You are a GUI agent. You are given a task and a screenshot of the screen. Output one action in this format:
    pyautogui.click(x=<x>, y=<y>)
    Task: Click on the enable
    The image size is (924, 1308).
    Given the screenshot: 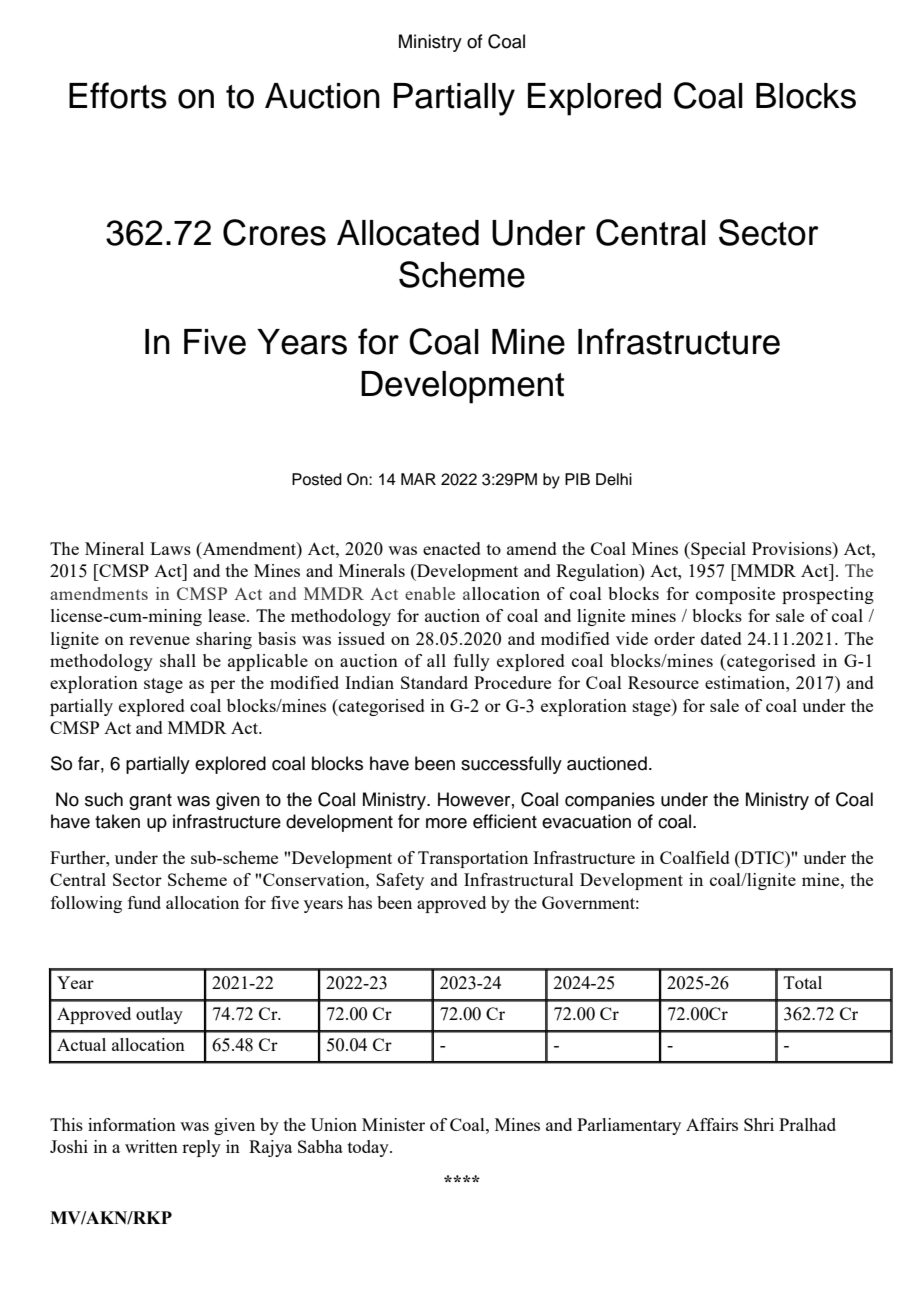 What is the action you would take?
    pyautogui.click(x=430, y=593)
